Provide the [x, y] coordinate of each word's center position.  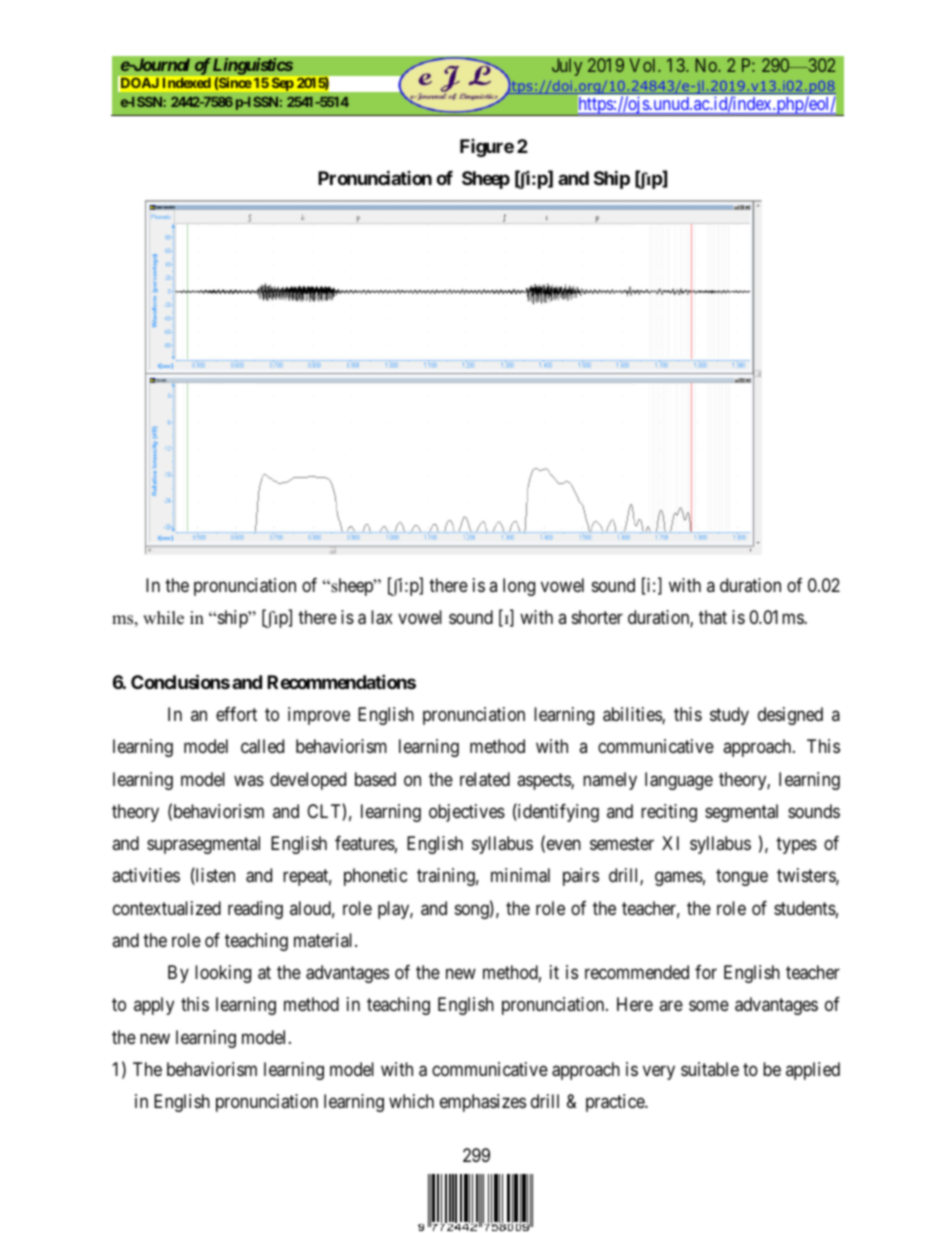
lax [382, 617]
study [729, 716]
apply [154, 1006]
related [485, 779]
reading [255, 910]
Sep [283, 84]
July [567, 67]
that [713, 617]
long [519, 587]
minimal [520, 875]
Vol [644, 65]
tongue [742, 878]
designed [790, 716]
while [163, 618]
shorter [597, 617]
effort [236, 714]
